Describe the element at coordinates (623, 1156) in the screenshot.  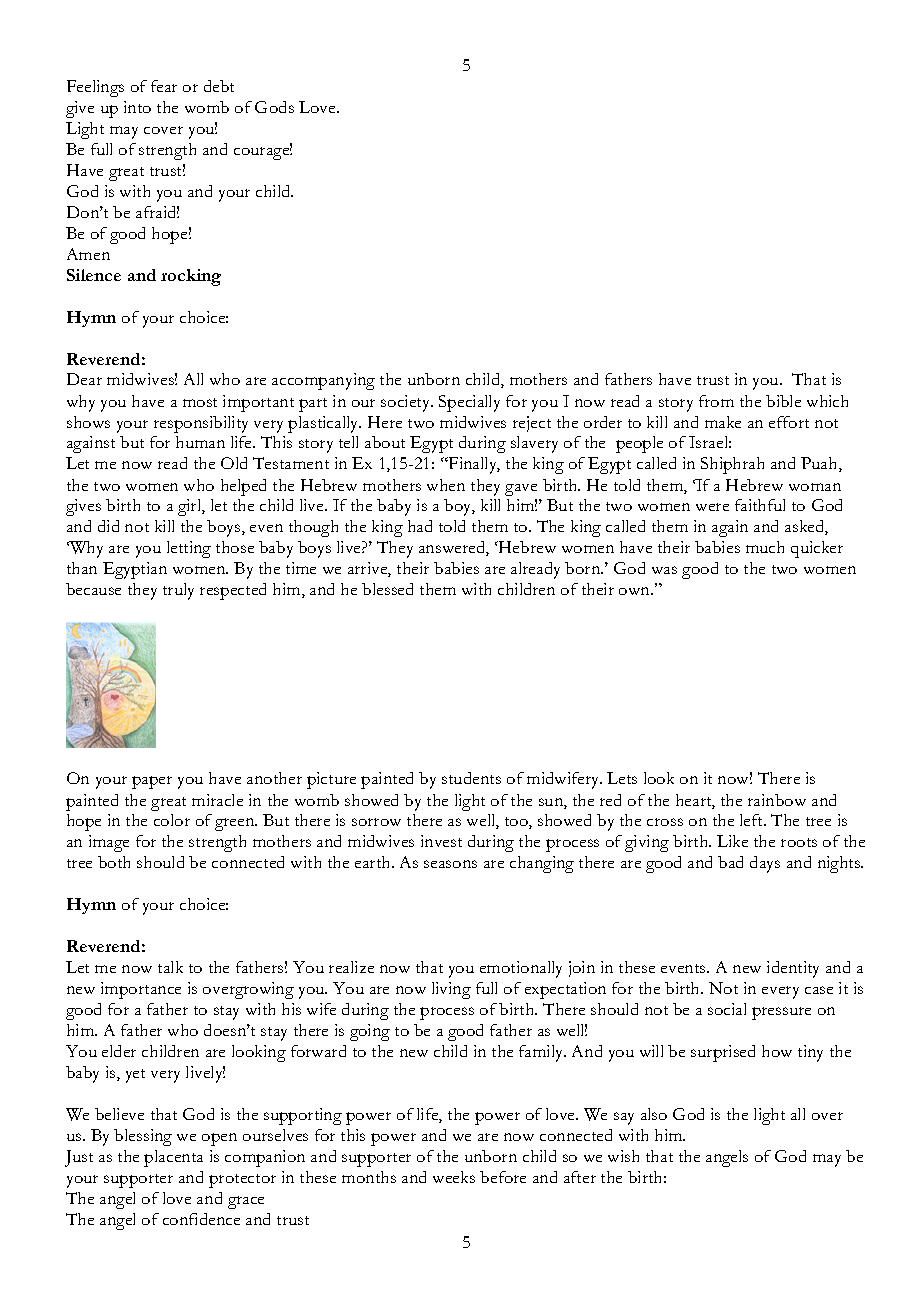
I see `wish` at that location.
